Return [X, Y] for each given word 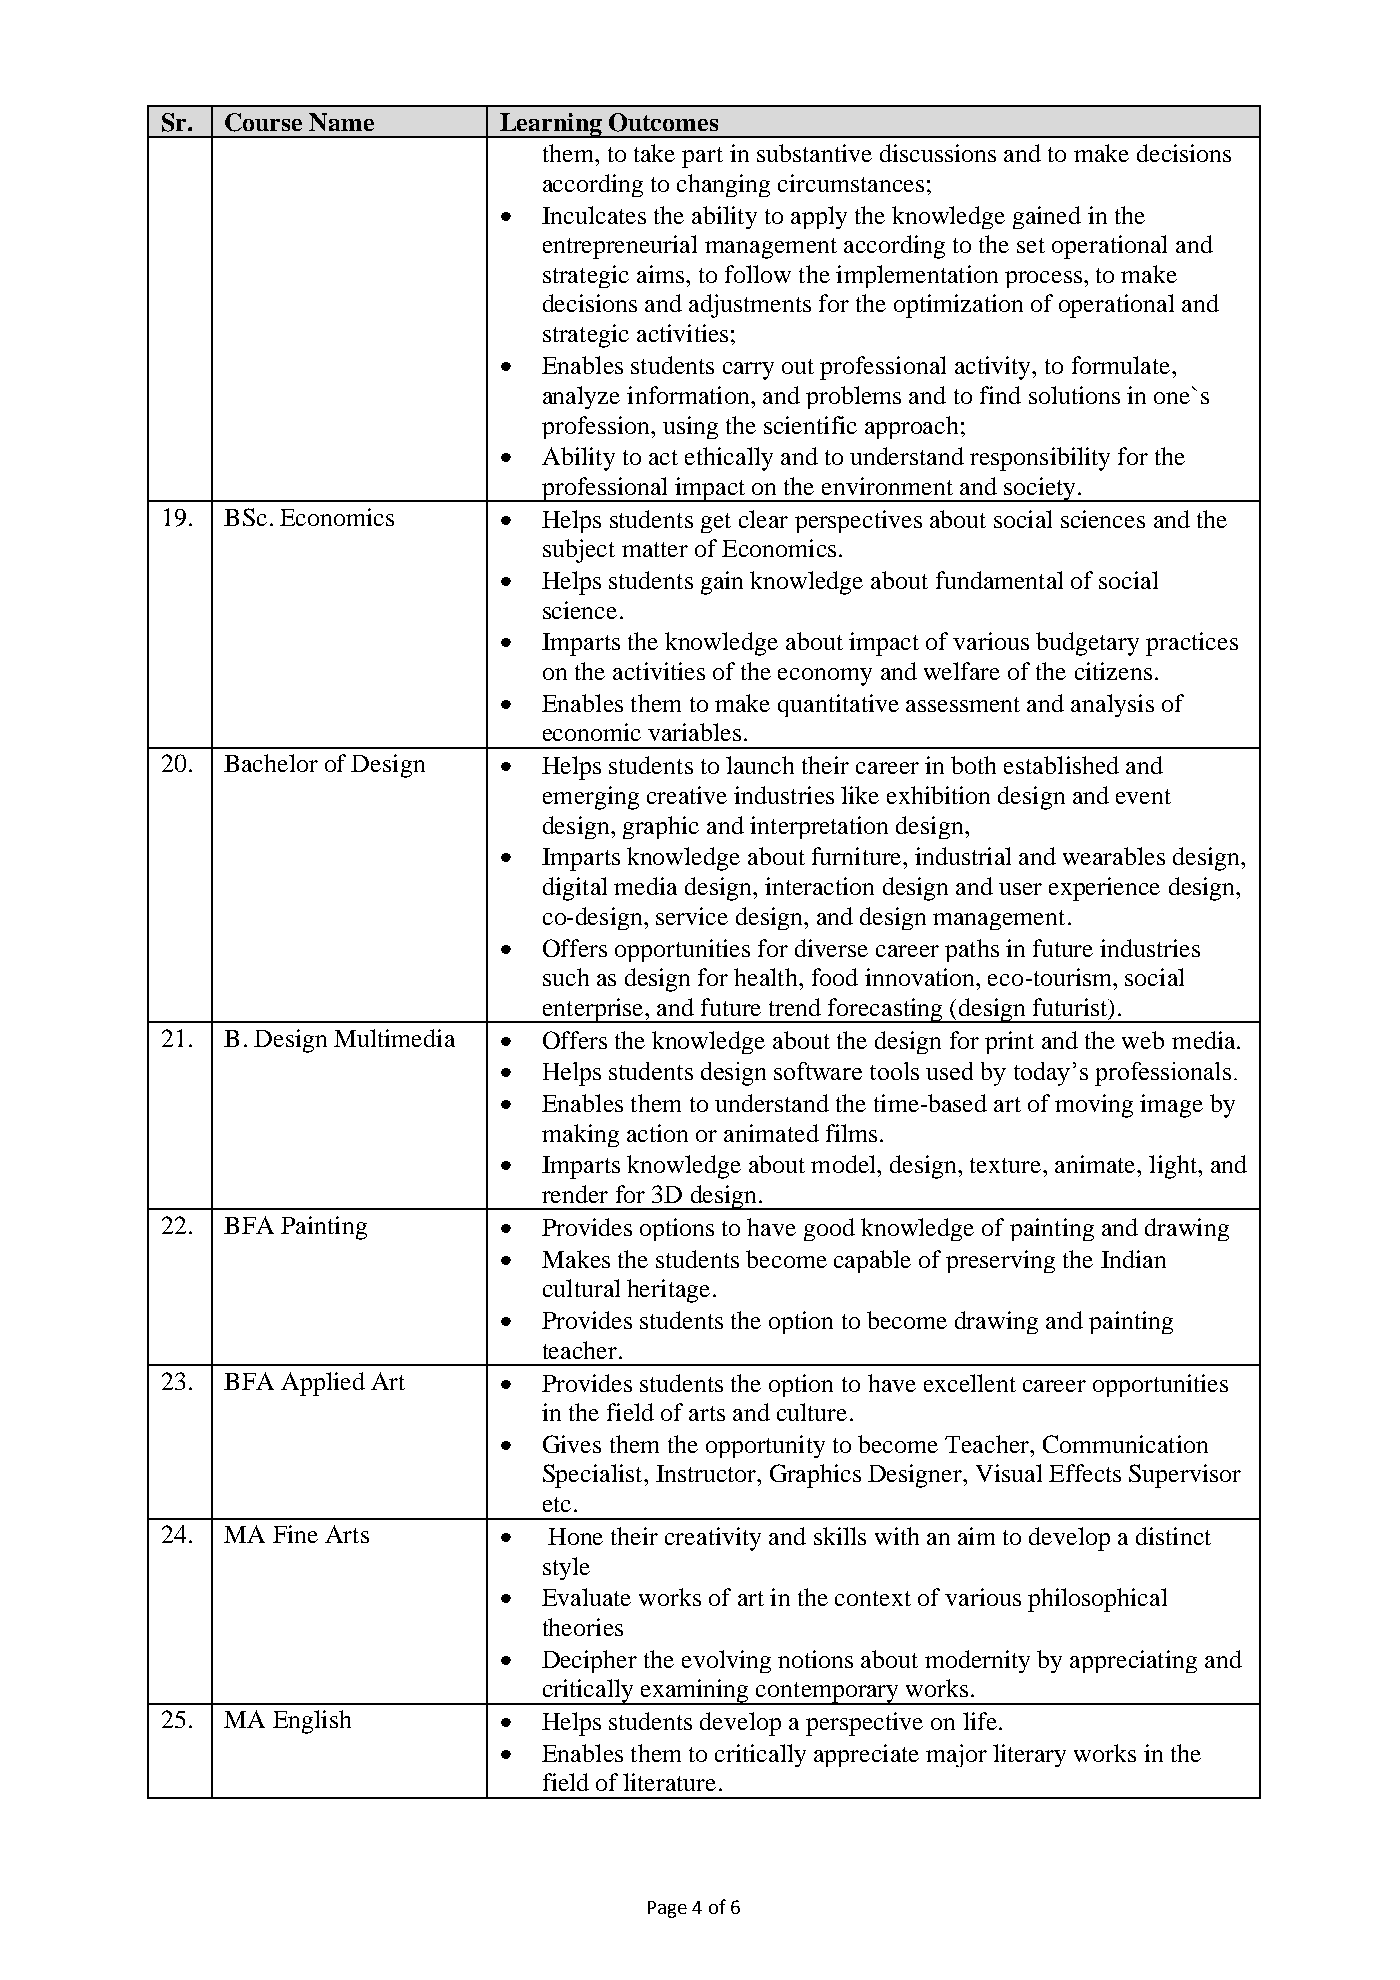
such [566, 977]
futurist [1071, 1008]
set [1031, 245]
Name [341, 122]
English [312, 1722]
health [767, 977]
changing [723, 185]
